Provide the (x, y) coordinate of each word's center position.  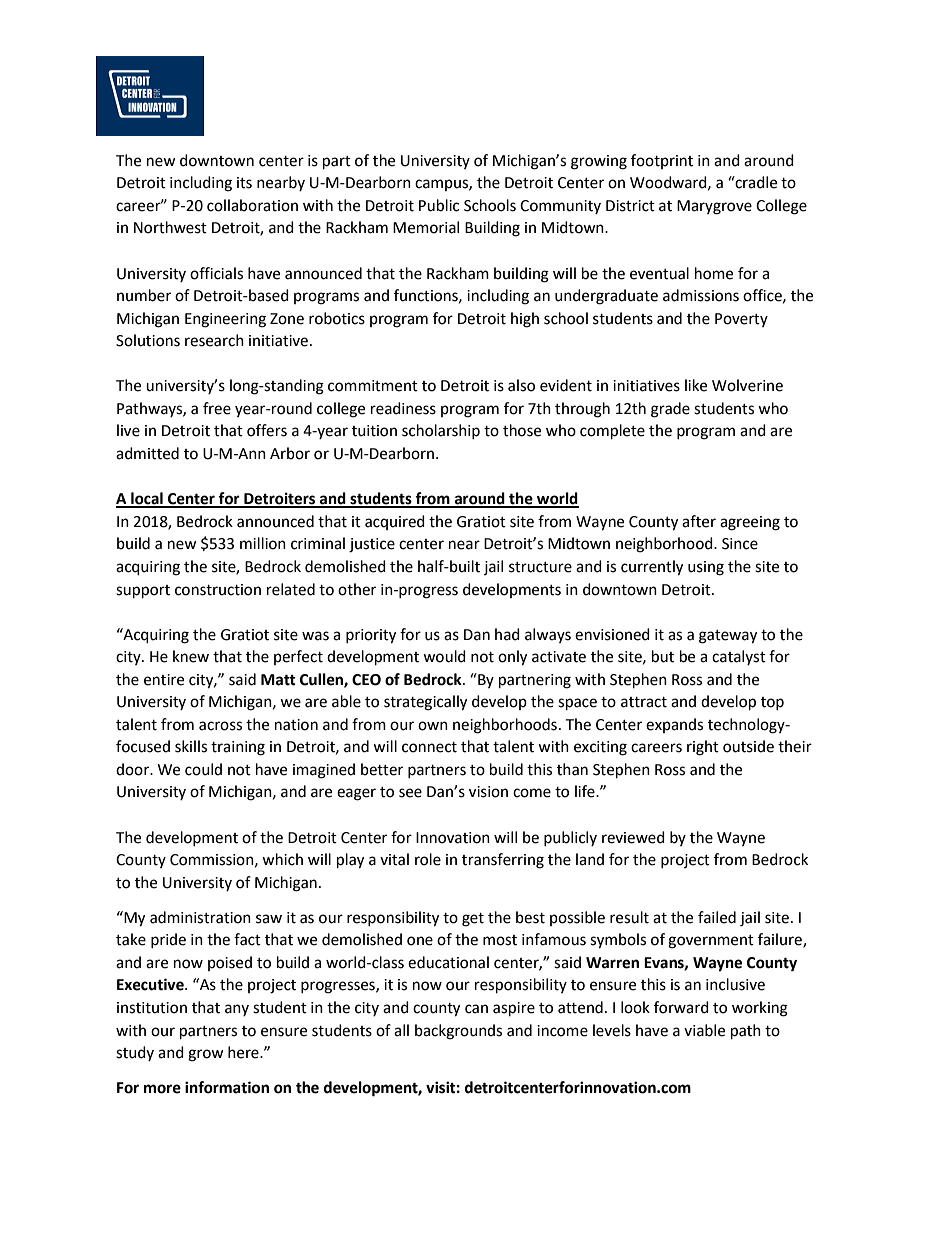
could (203, 769)
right (703, 748)
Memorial (426, 227)
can (476, 1009)
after (699, 521)
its (244, 183)
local (147, 499)
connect (429, 747)
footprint (662, 161)
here (244, 1052)
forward (681, 1007)
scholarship (441, 431)
